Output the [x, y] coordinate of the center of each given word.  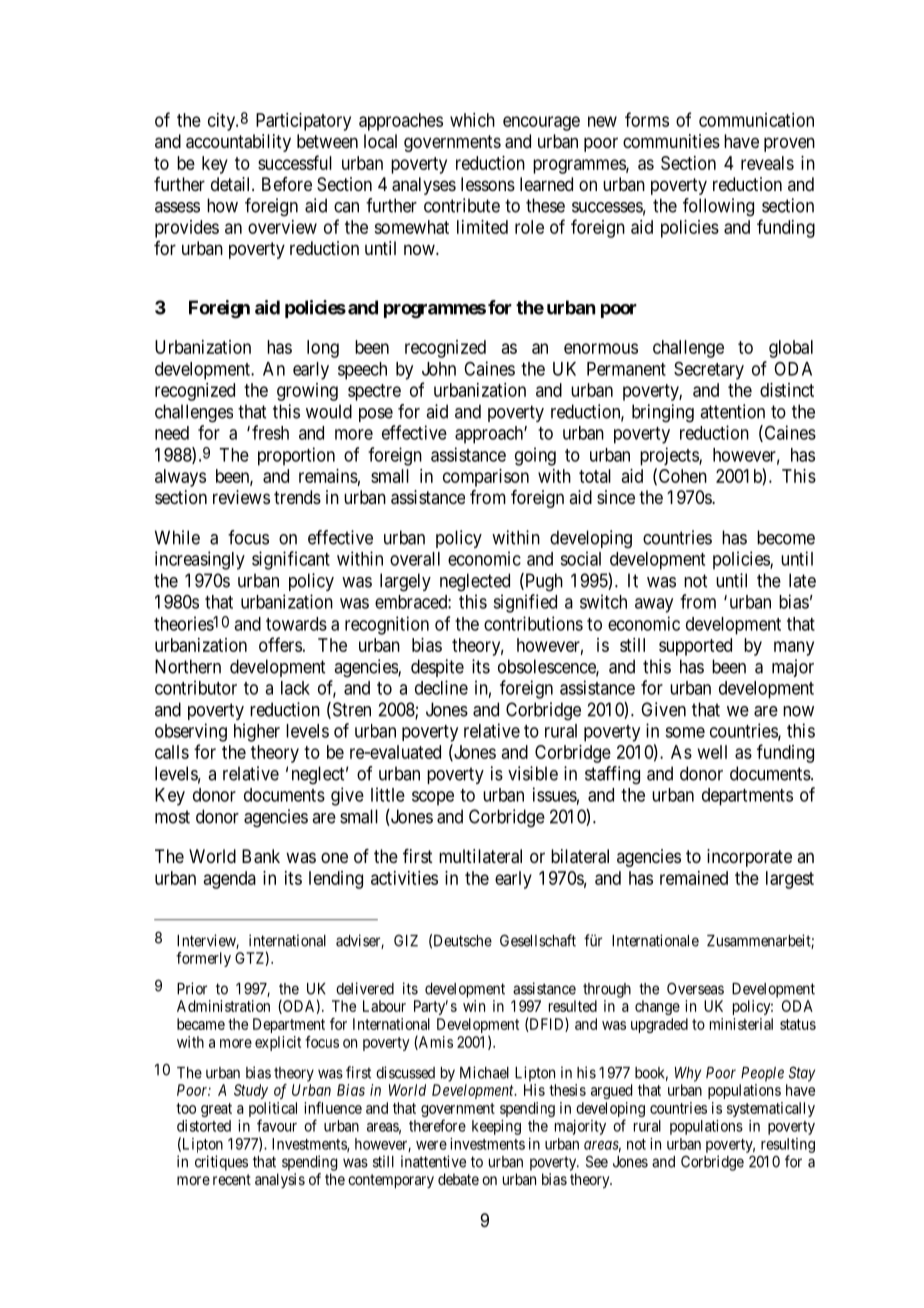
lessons [488, 184]
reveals [767, 163]
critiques [221, 1163]
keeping [496, 1127]
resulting [788, 1145]
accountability [238, 143]
